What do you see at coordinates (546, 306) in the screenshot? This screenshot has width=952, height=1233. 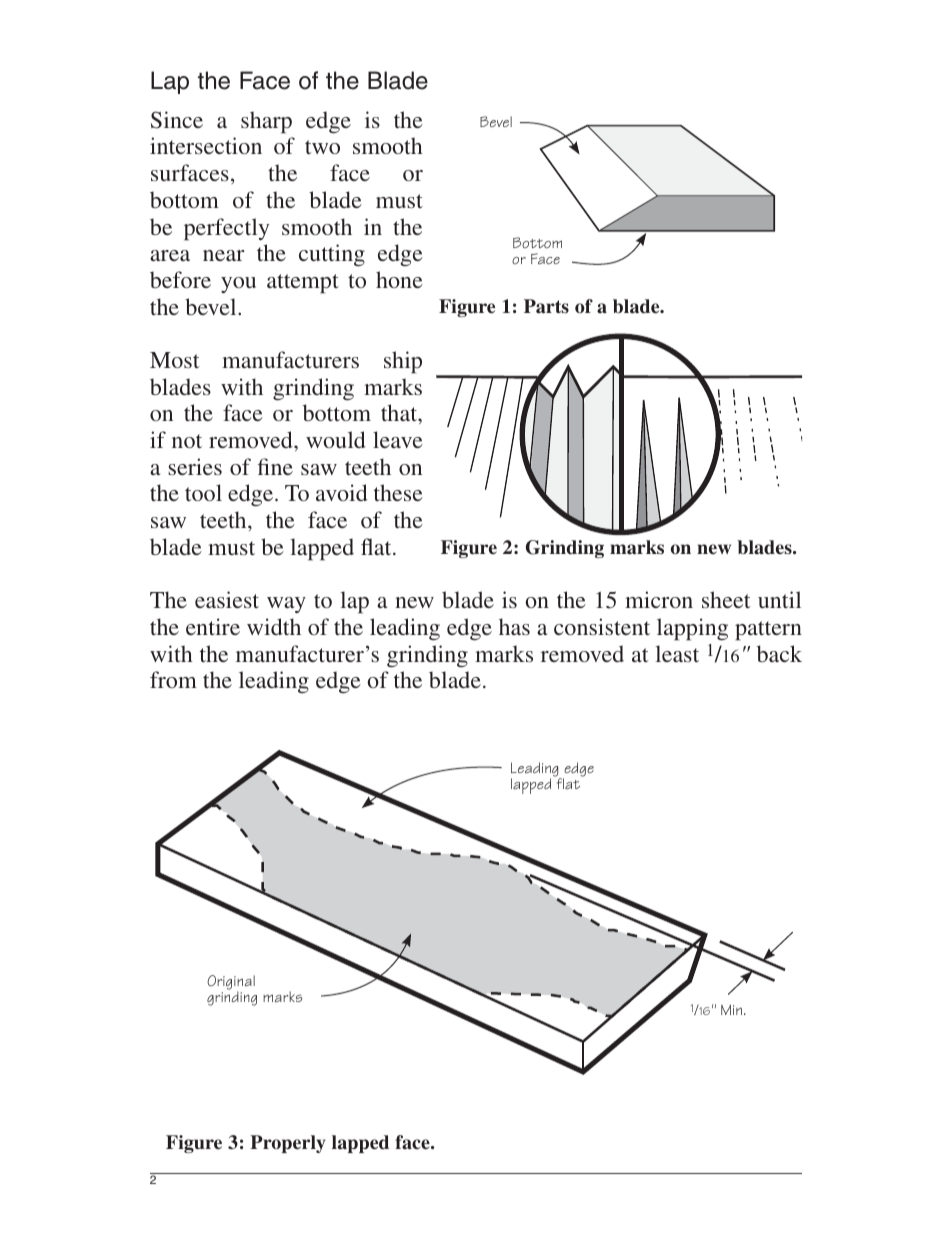 I see `Parts` at bounding box center [546, 306].
